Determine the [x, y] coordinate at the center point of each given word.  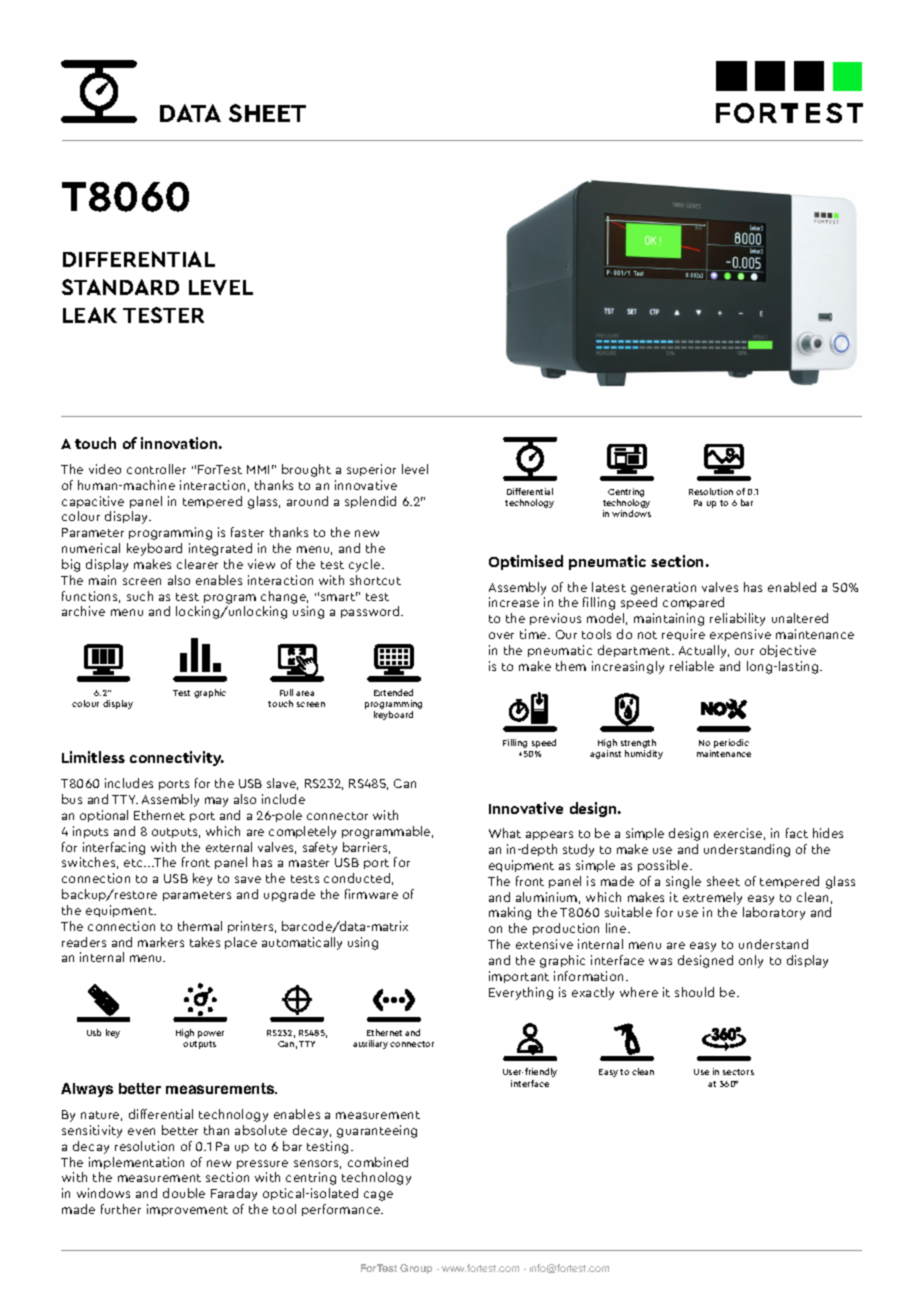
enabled [792, 587]
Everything [521, 993]
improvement [187, 1210]
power [211, 1034]
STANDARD [120, 287]
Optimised [526, 562]
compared [693, 603]
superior [371, 470]
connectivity [177, 758]
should [694, 992]
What [505, 833]
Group [416, 1269]
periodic [731, 743]
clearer [197, 564]
